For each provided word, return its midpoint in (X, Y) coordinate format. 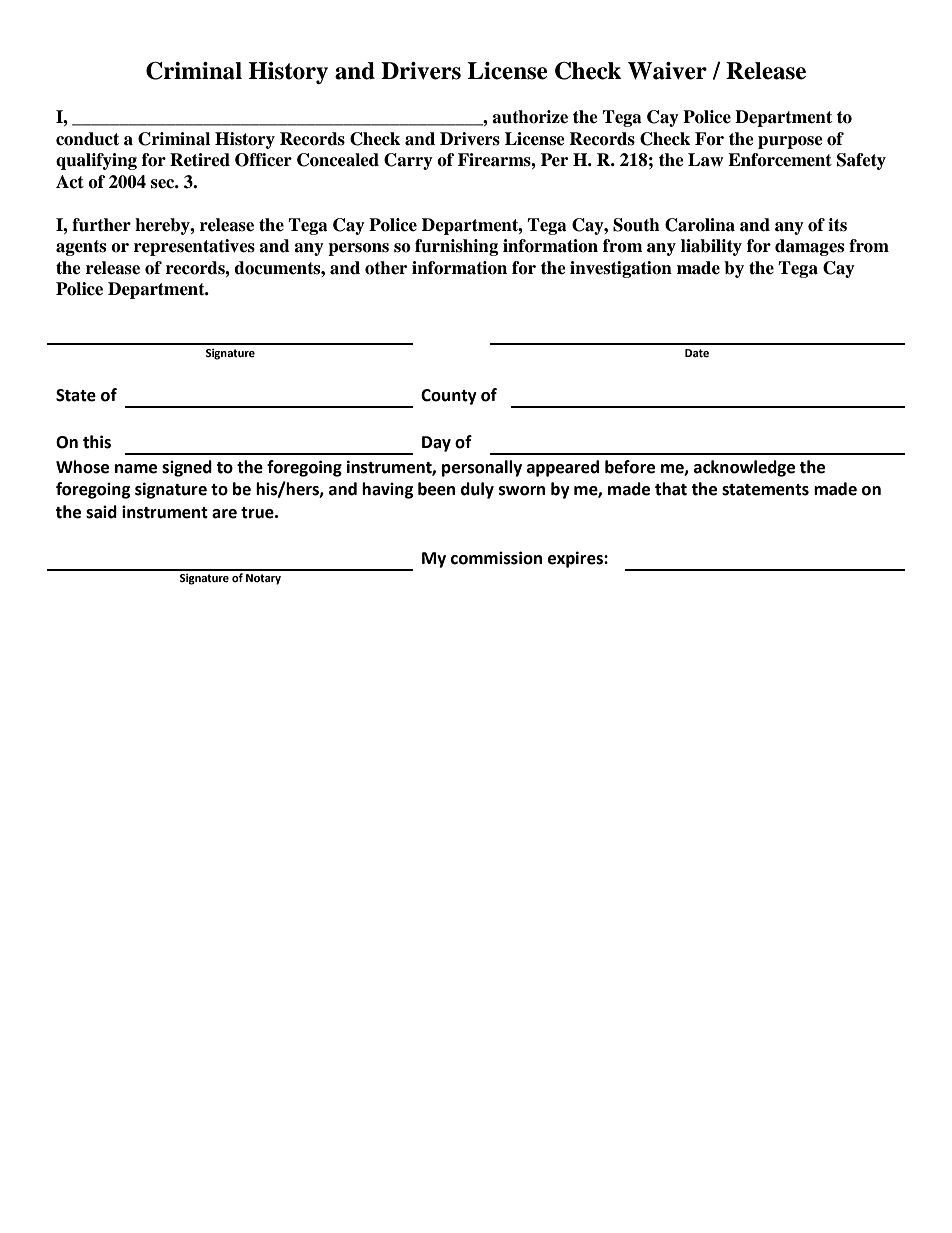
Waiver (667, 71)
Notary (263, 579)
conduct (87, 139)
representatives (194, 247)
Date (697, 353)
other (386, 268)
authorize (530, 117)
